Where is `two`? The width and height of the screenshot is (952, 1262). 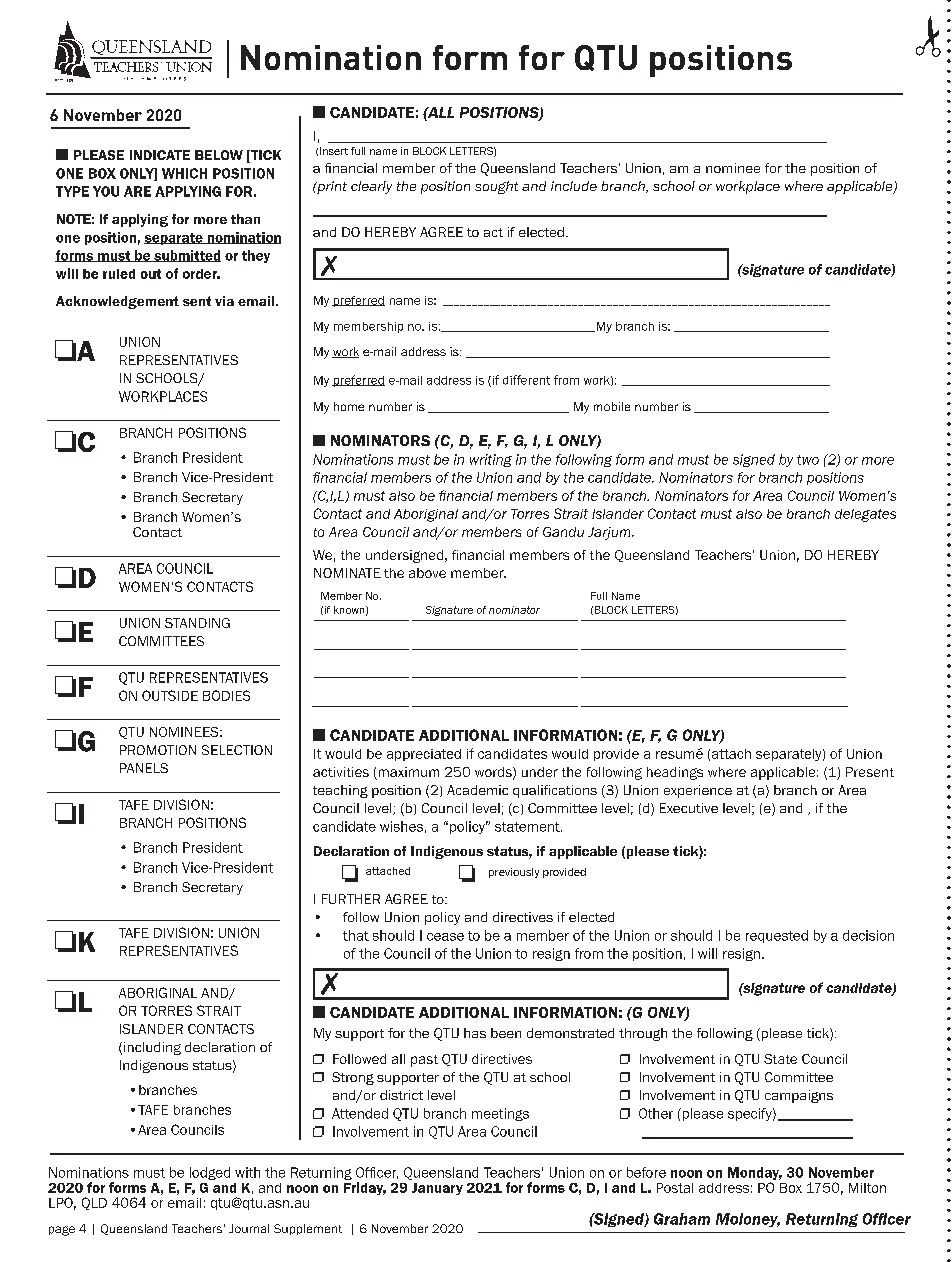 two is located at coordinates (808, 460).
